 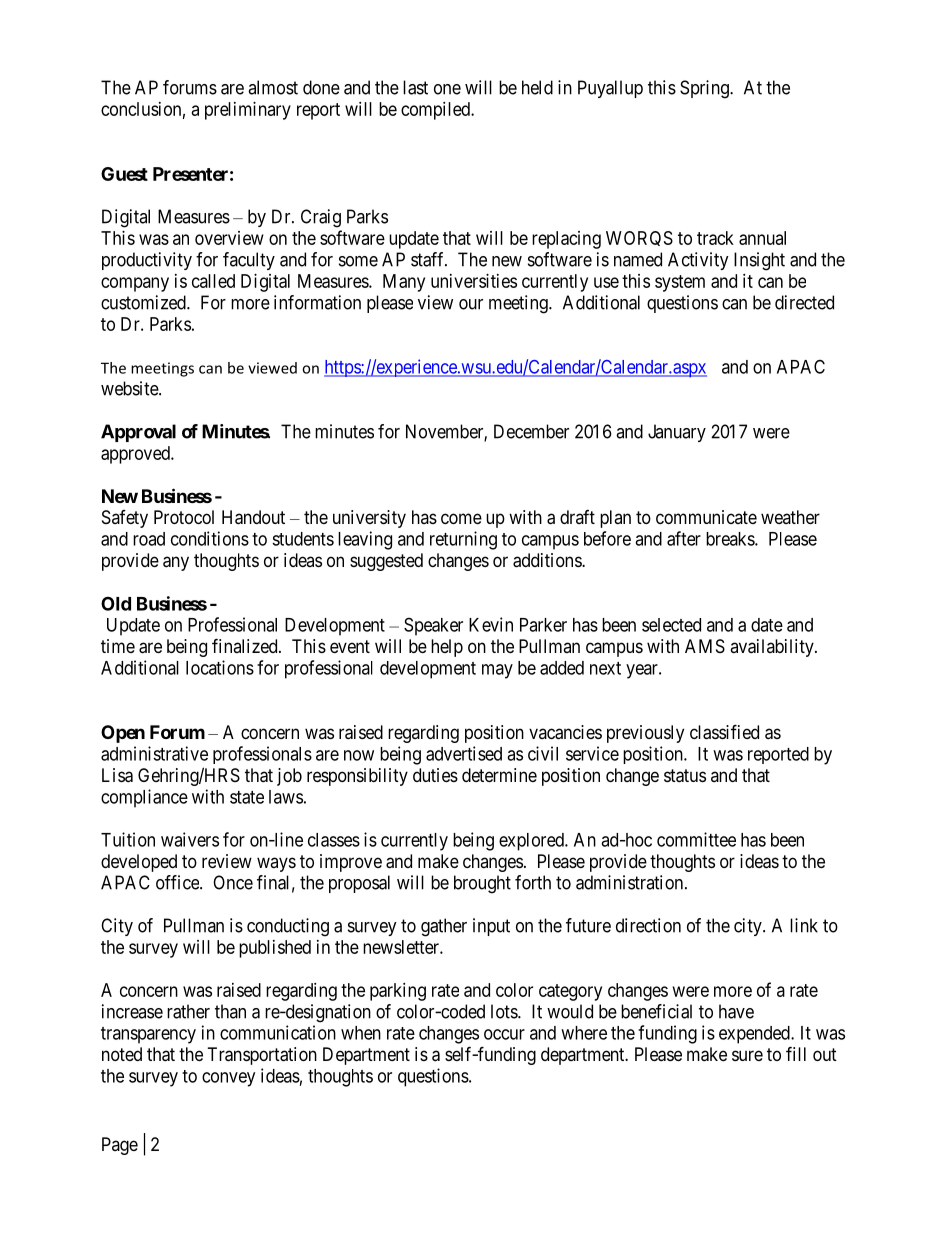 What do you see at coordinates (705, 646) in the screenshot?
I see `AMS` at bounding box center [705, 646].
